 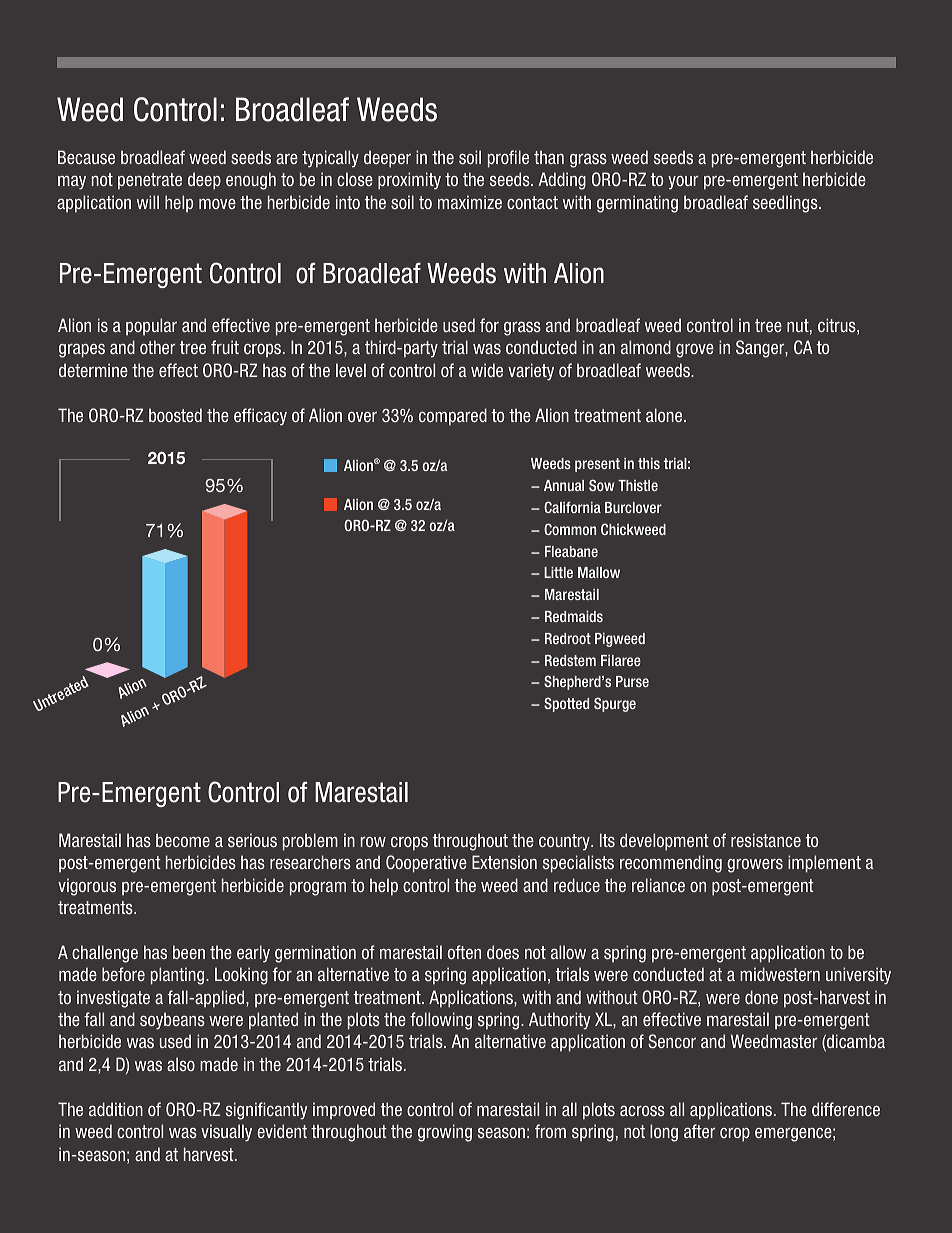 What do you see at coordinates (116, 1109) in the image?
I see `addition` at bounding box center [116, 1109].
